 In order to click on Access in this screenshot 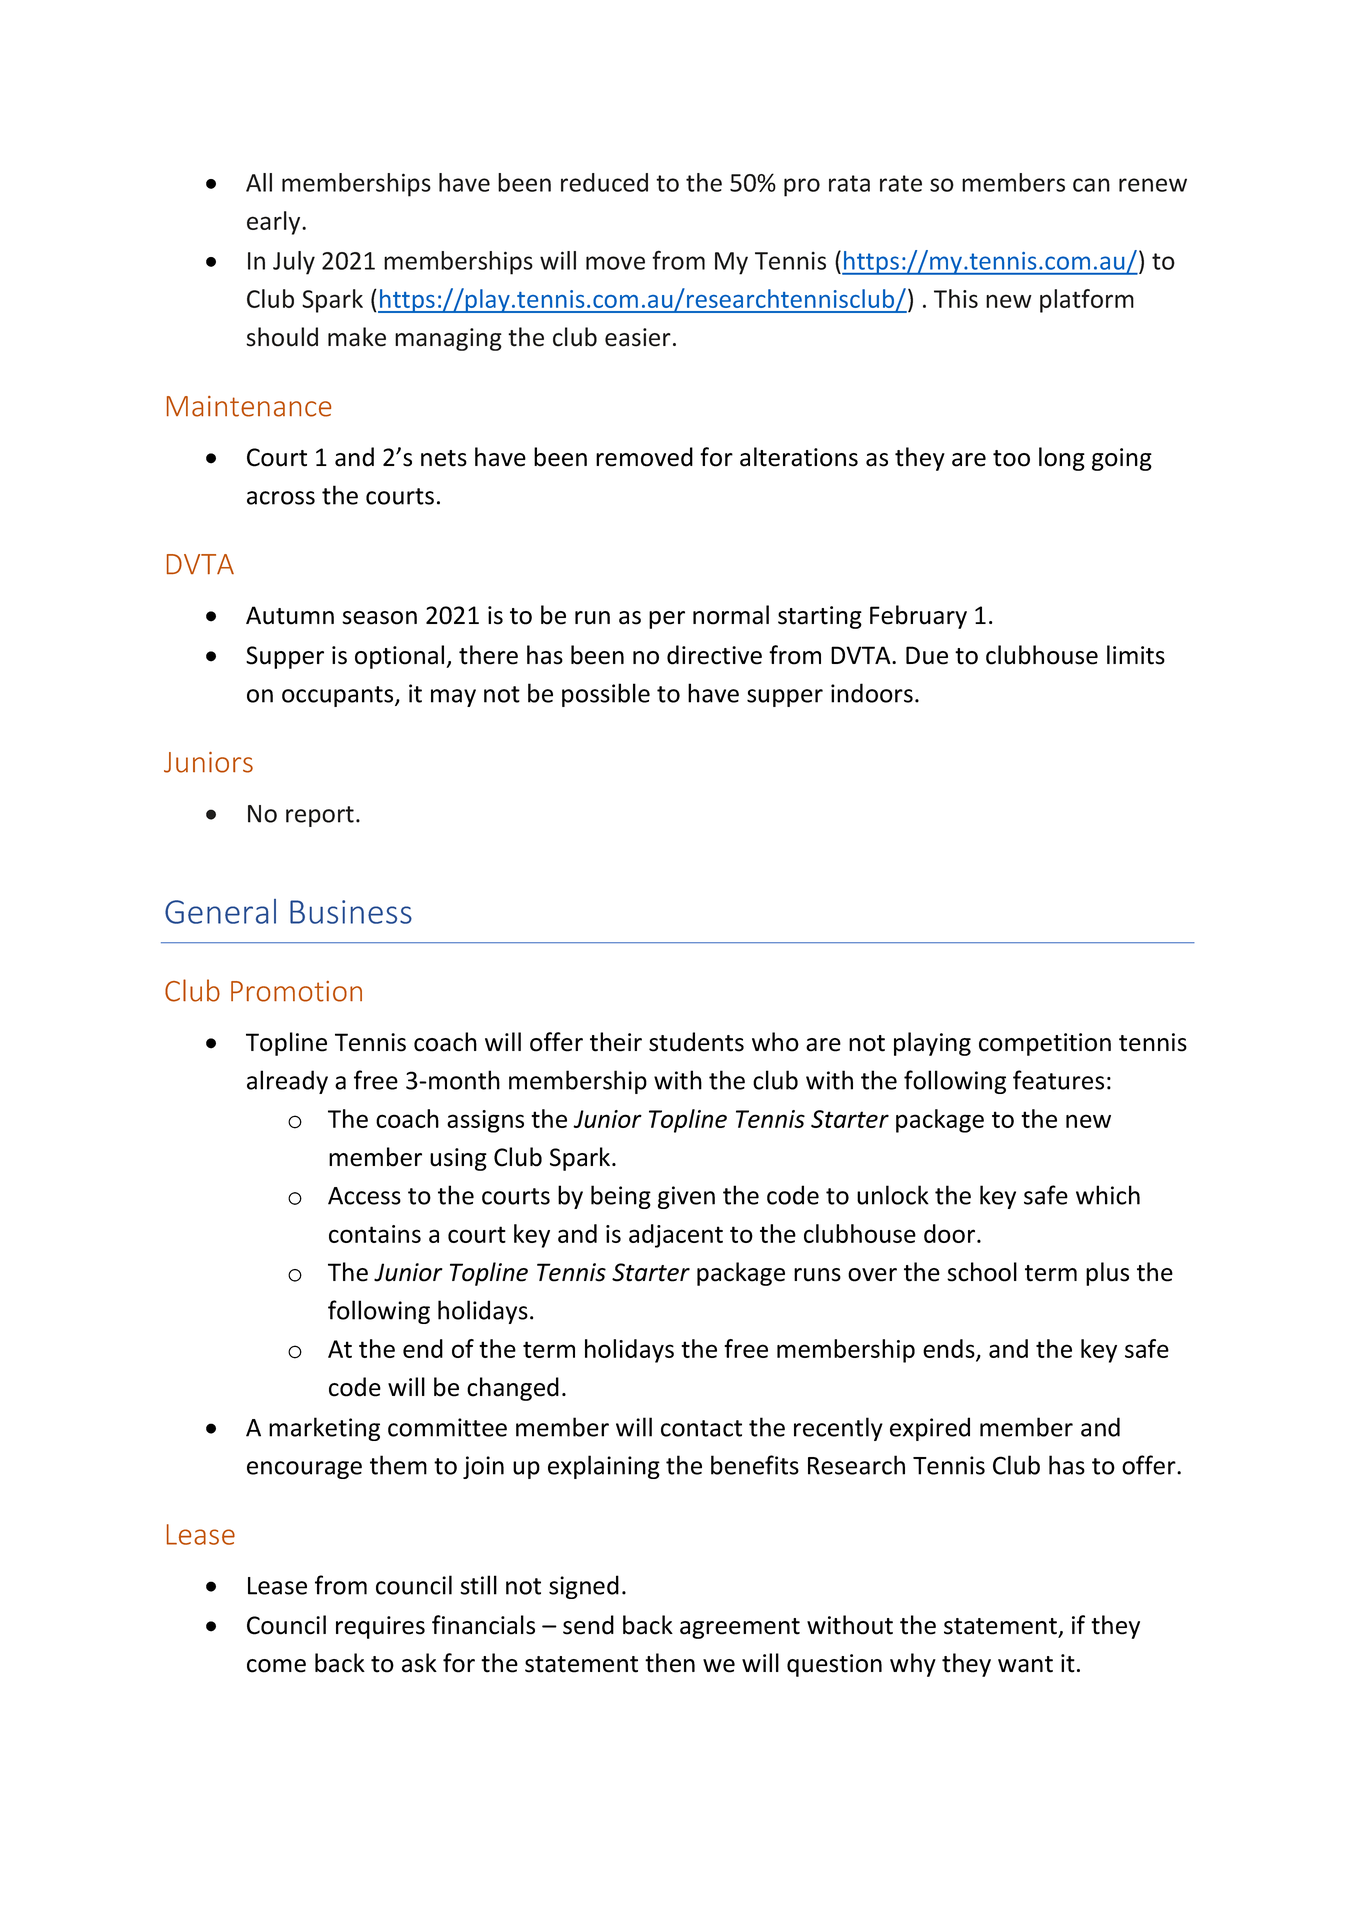, I will do `click(364, 1196)`.
